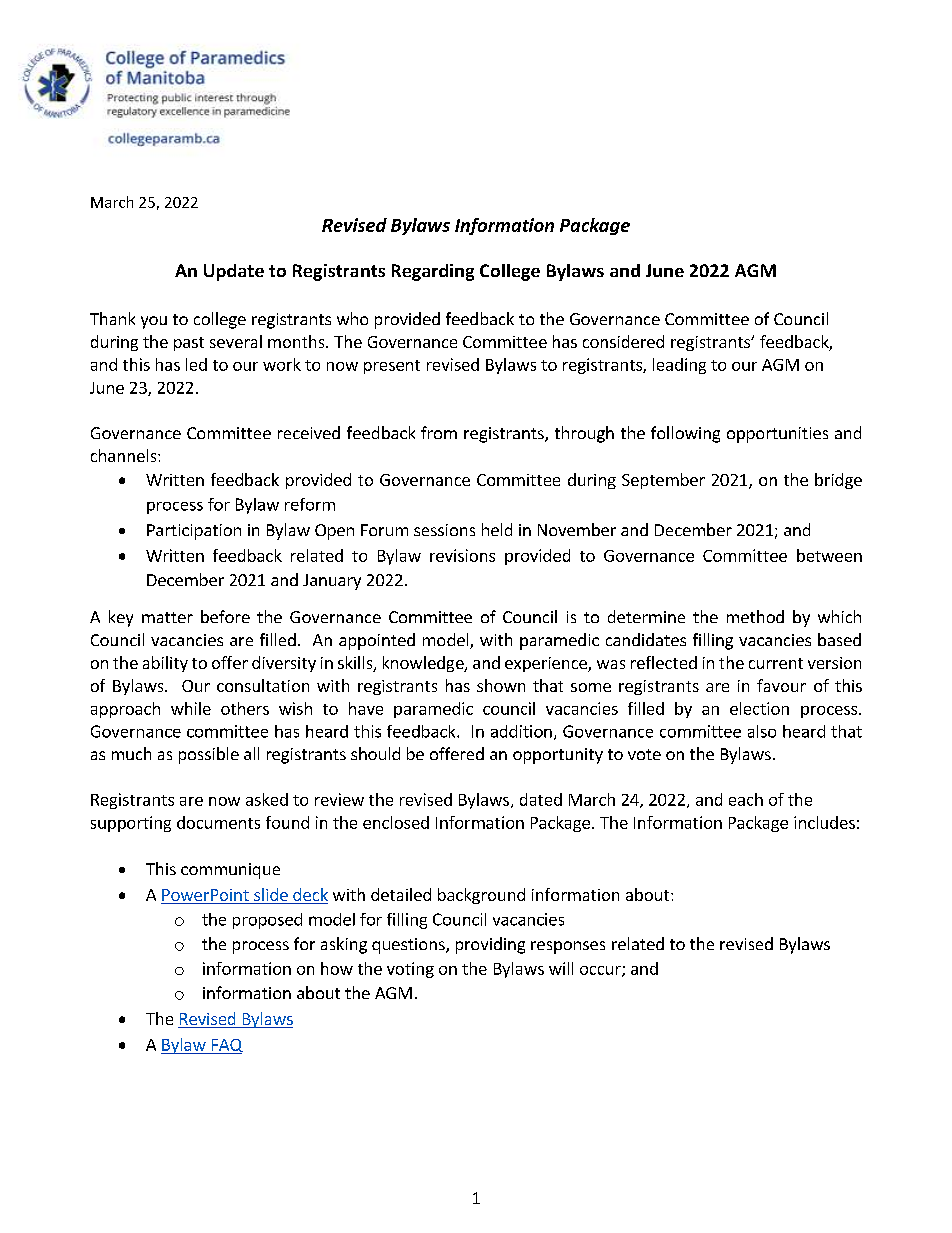 This page has height=1233, width=952. I want to click on from, so click(439, 432).
